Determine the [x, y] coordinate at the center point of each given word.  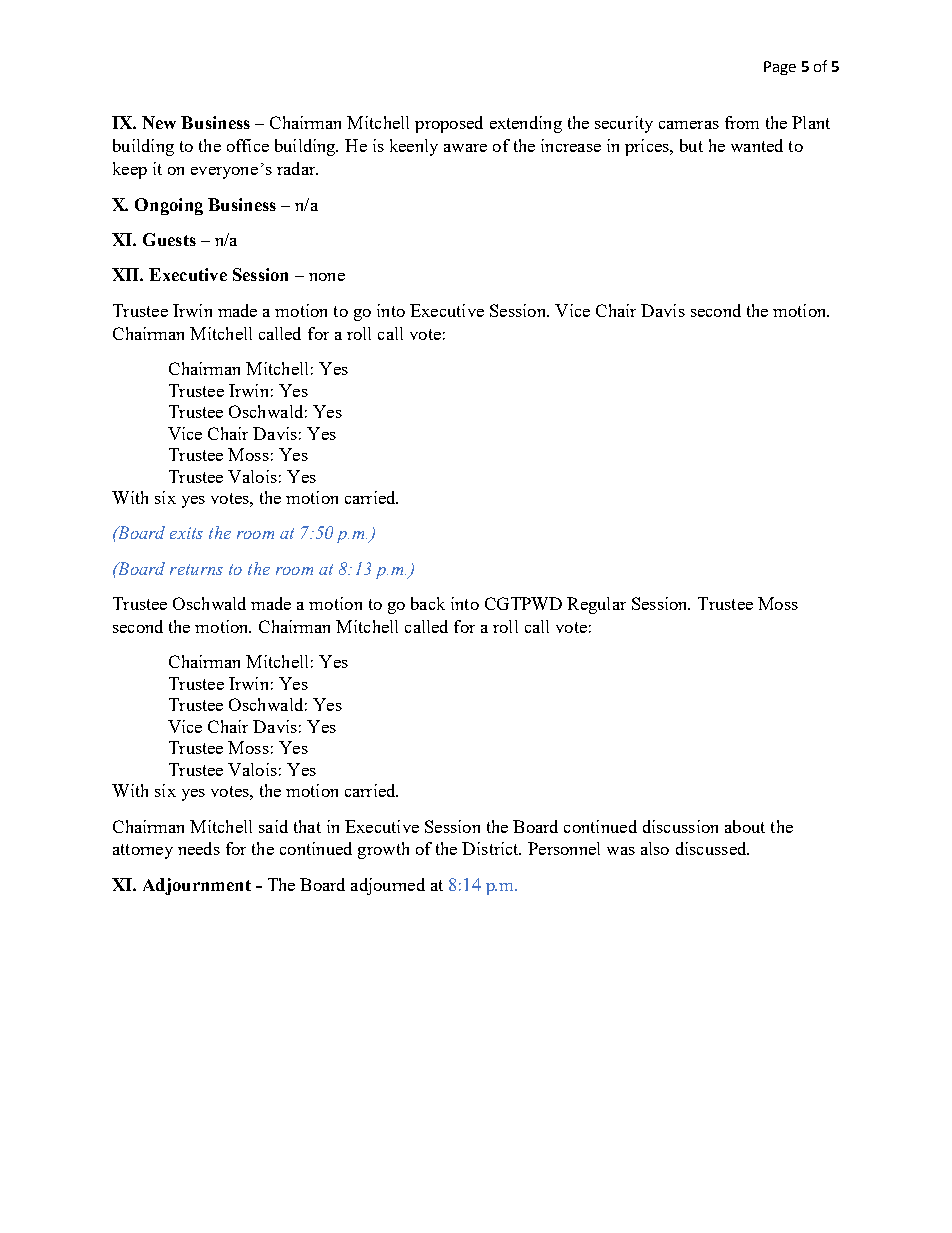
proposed [449, 124]
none [327, 277]
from [742, 122]
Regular [596, 605]
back [428, 603]
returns [196, 569]
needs [199, 848]
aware [465, 148]
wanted [757, 145]
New [159, 122]
